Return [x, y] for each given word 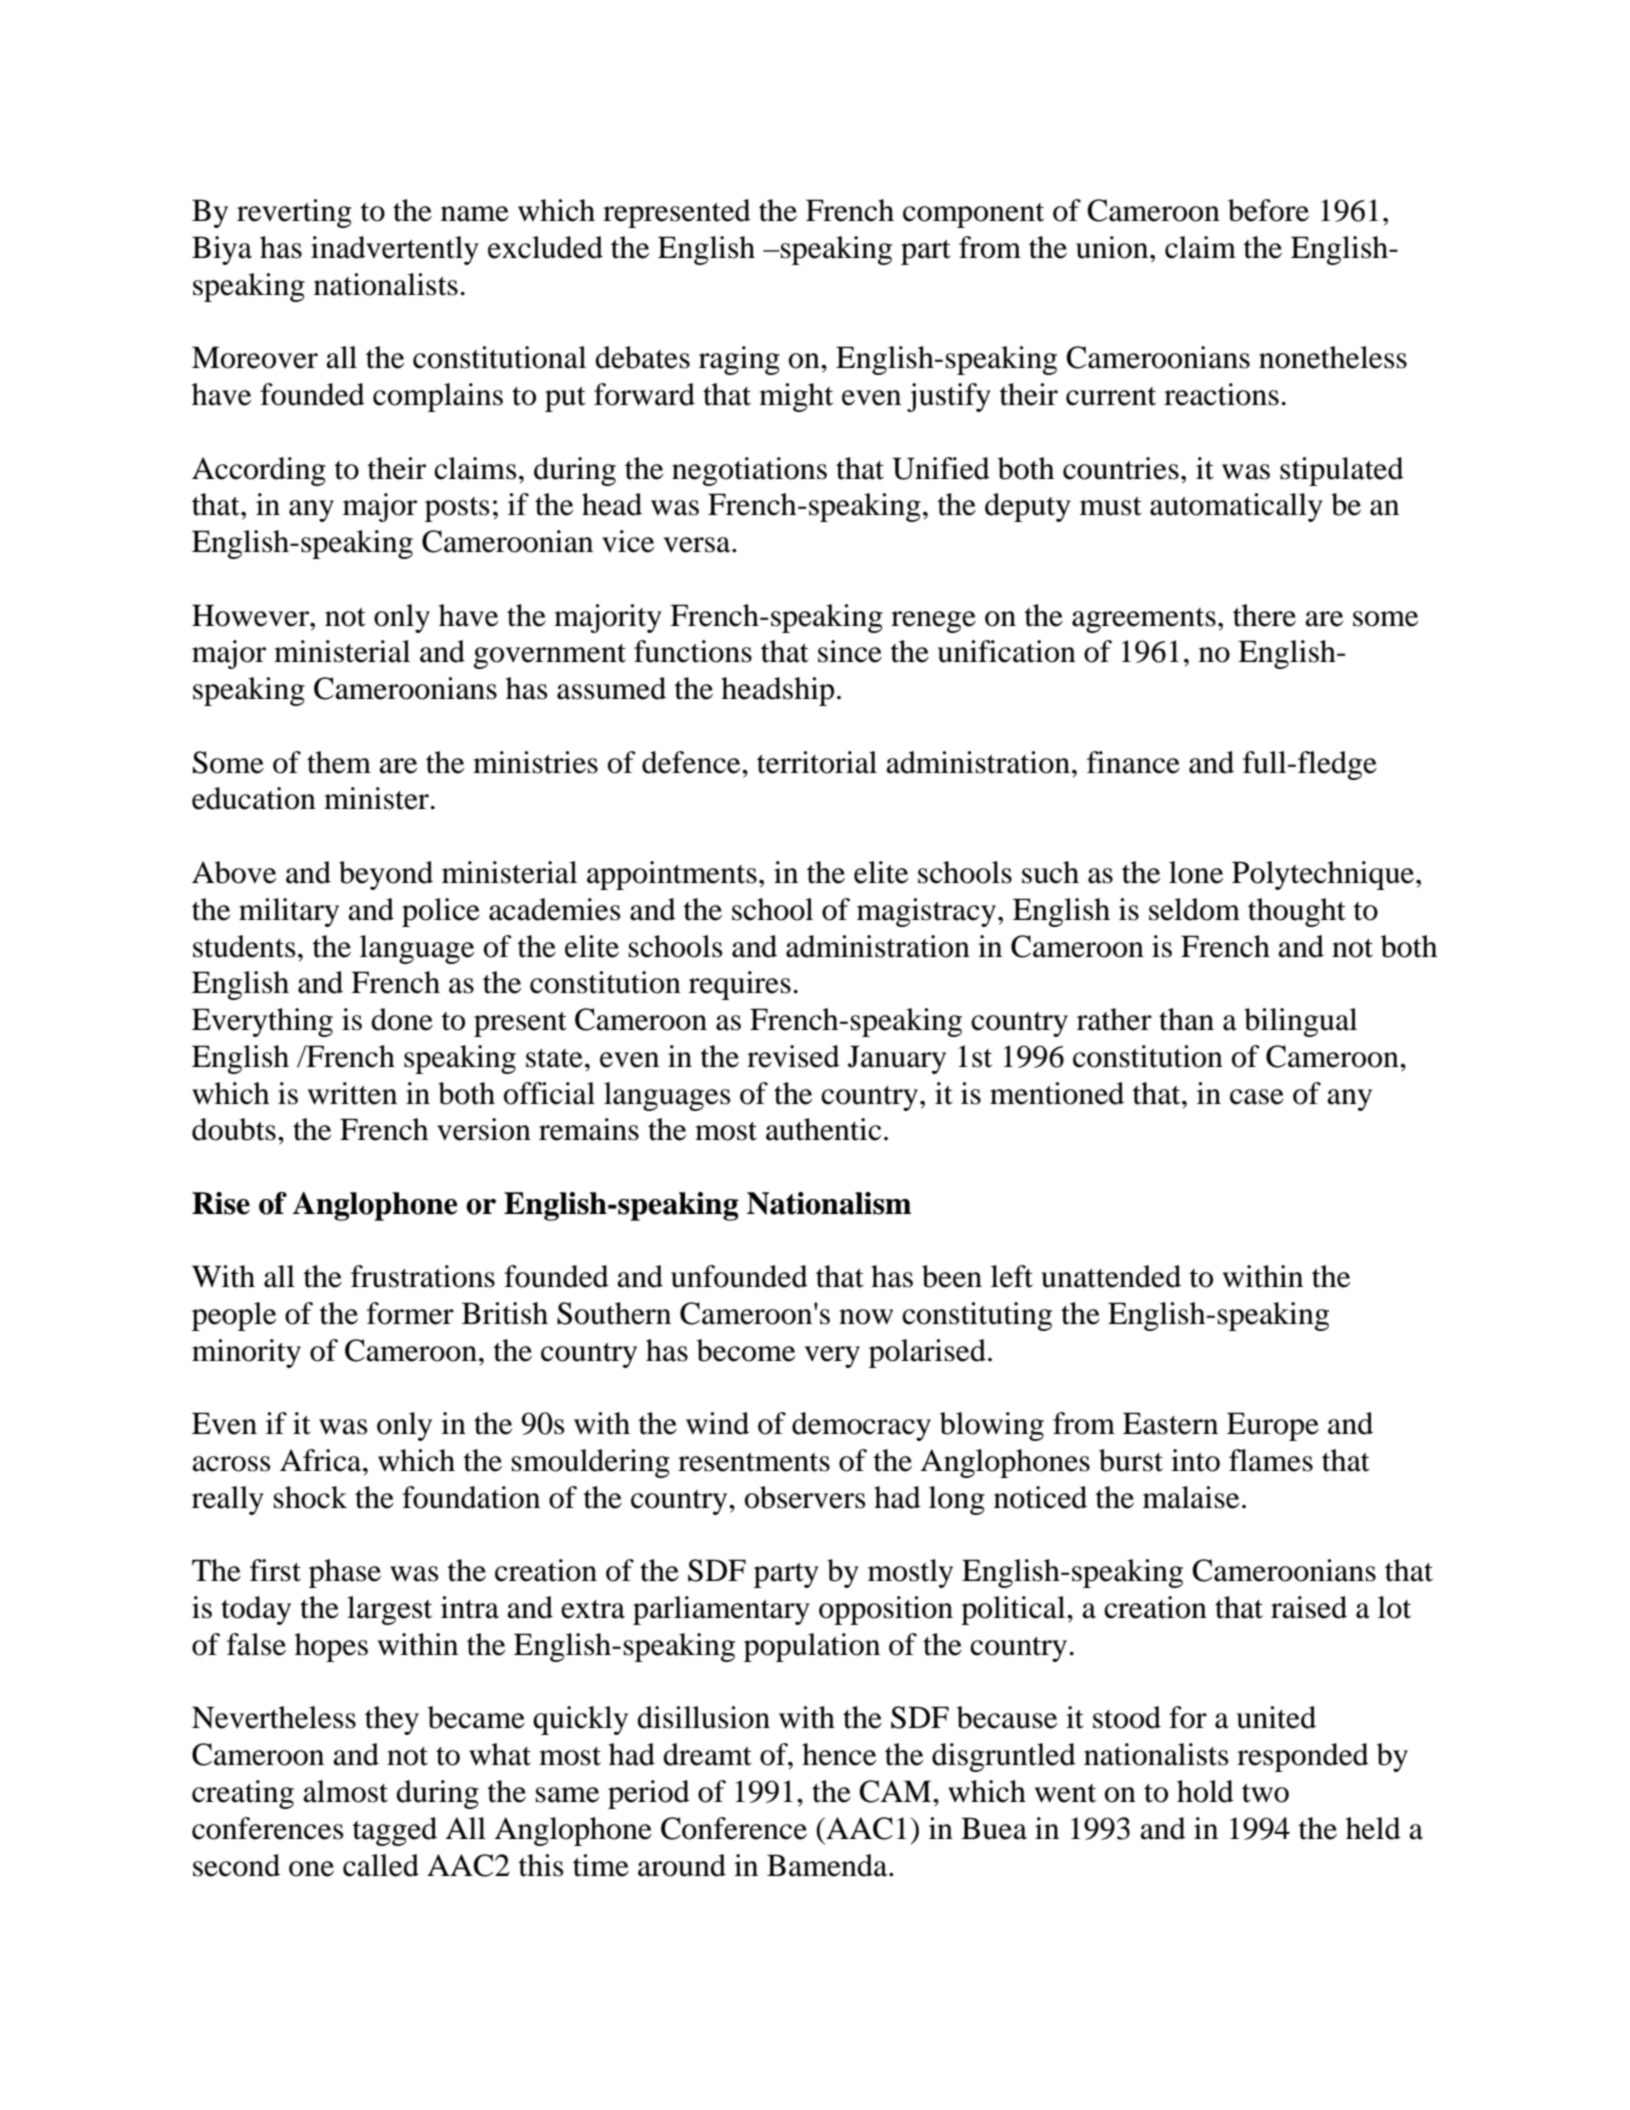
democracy [861, 1426]
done [402, 1019]
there [1264, 615]
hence [839, 1754]
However [252, 615]
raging [739, 360]
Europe [1273, 1426]
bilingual [1300, 1022]
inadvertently [395, 250]
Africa [322, 1460]
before [1268, 210]
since [850, 651]
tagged [395, 1831]
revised [793, 1056]
